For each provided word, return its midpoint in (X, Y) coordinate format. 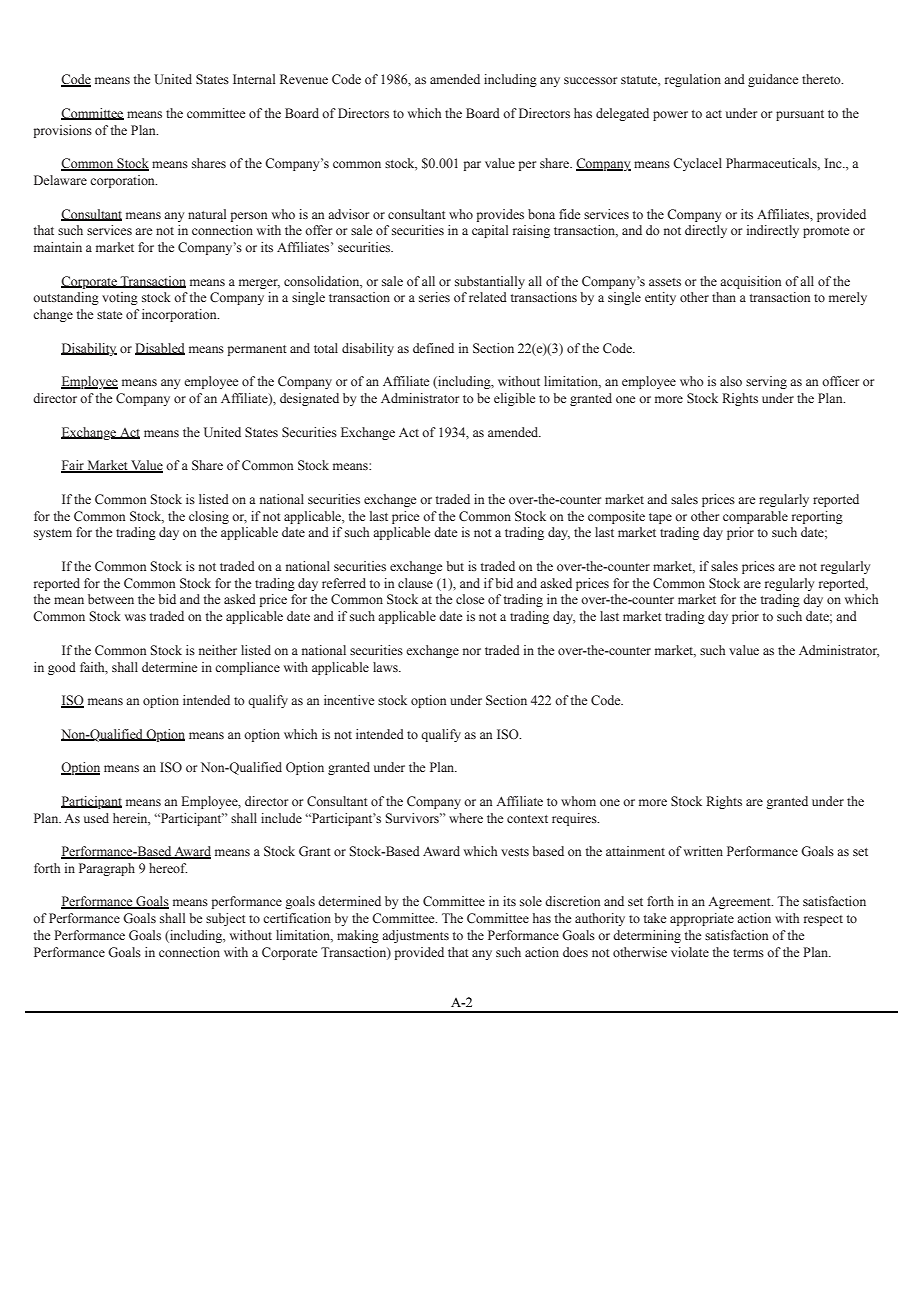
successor (590, 80)
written (703, 851)
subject (226, 919)
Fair (73, 466)
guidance (773, 80)
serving (766, 382)
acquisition (750, 282)
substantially (490, 282)
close (470, 599)
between (111, 599)
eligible (514, 399)
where (466, 818)
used (96, 818)
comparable (755, 517)
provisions (63, 131)
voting (120, 298)
